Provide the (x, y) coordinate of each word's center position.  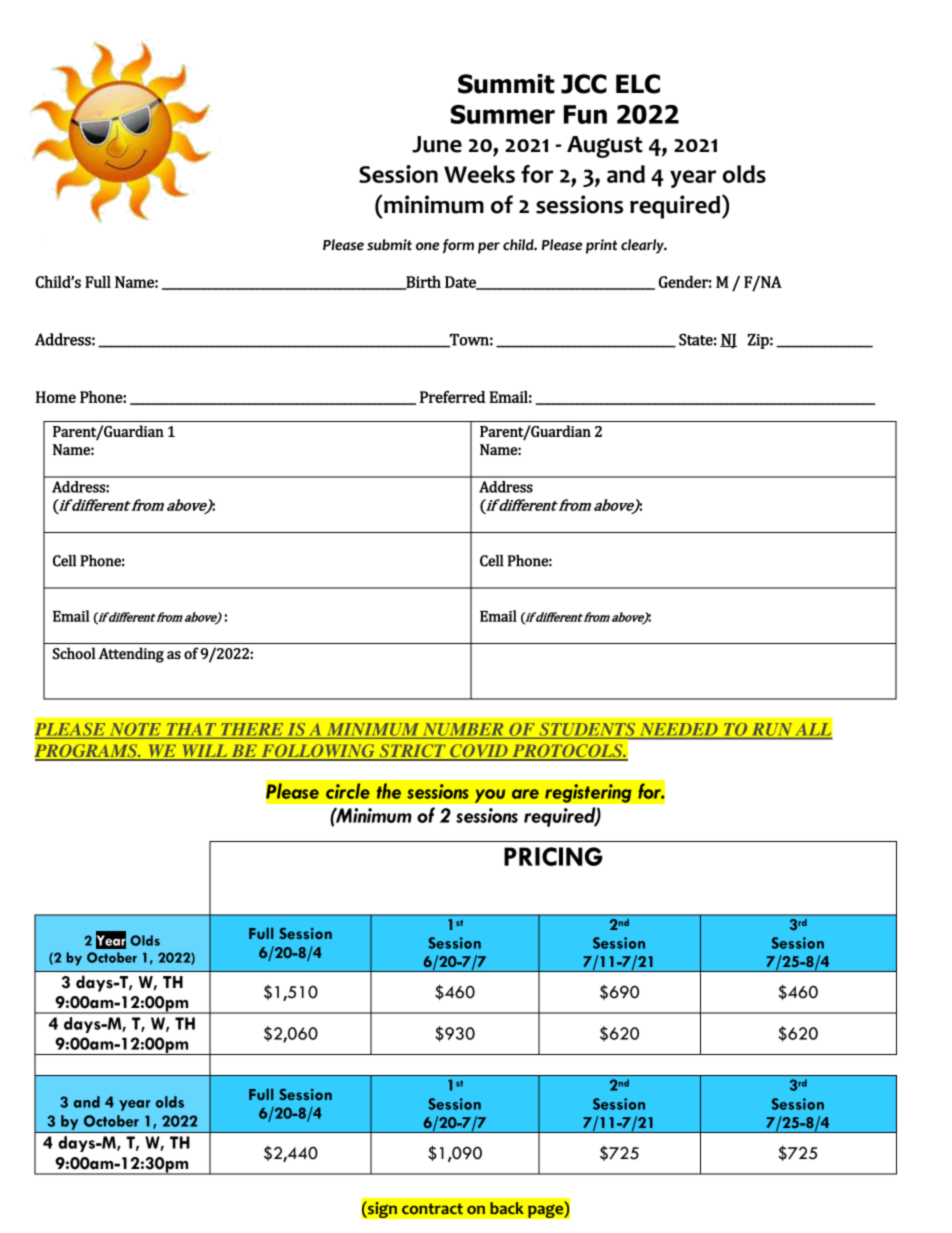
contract (432, 1208)
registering (588, 793)
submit (389, 245)
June (437, 144)
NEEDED (679, 729)
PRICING (553, 856)
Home (56, 397)
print (601, 246)
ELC (638, 84)
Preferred (453, 397)
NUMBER (463, 730)
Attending (131, 655)
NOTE (135, 730)
